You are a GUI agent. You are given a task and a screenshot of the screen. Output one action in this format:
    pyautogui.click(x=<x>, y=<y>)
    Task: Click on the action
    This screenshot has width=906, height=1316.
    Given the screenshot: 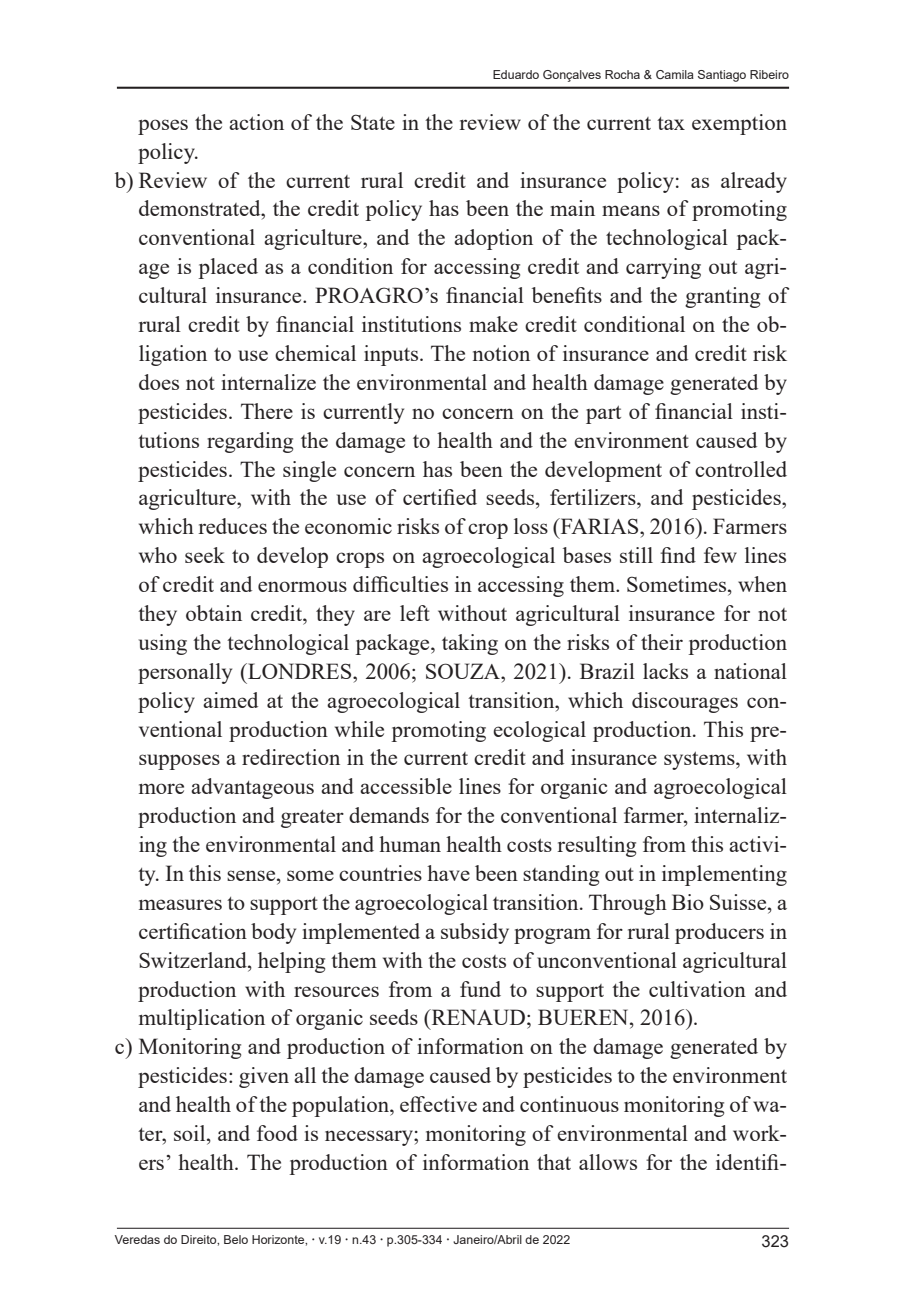 What is the action you would take?
    pyautogui.click(x=256, y=122)
